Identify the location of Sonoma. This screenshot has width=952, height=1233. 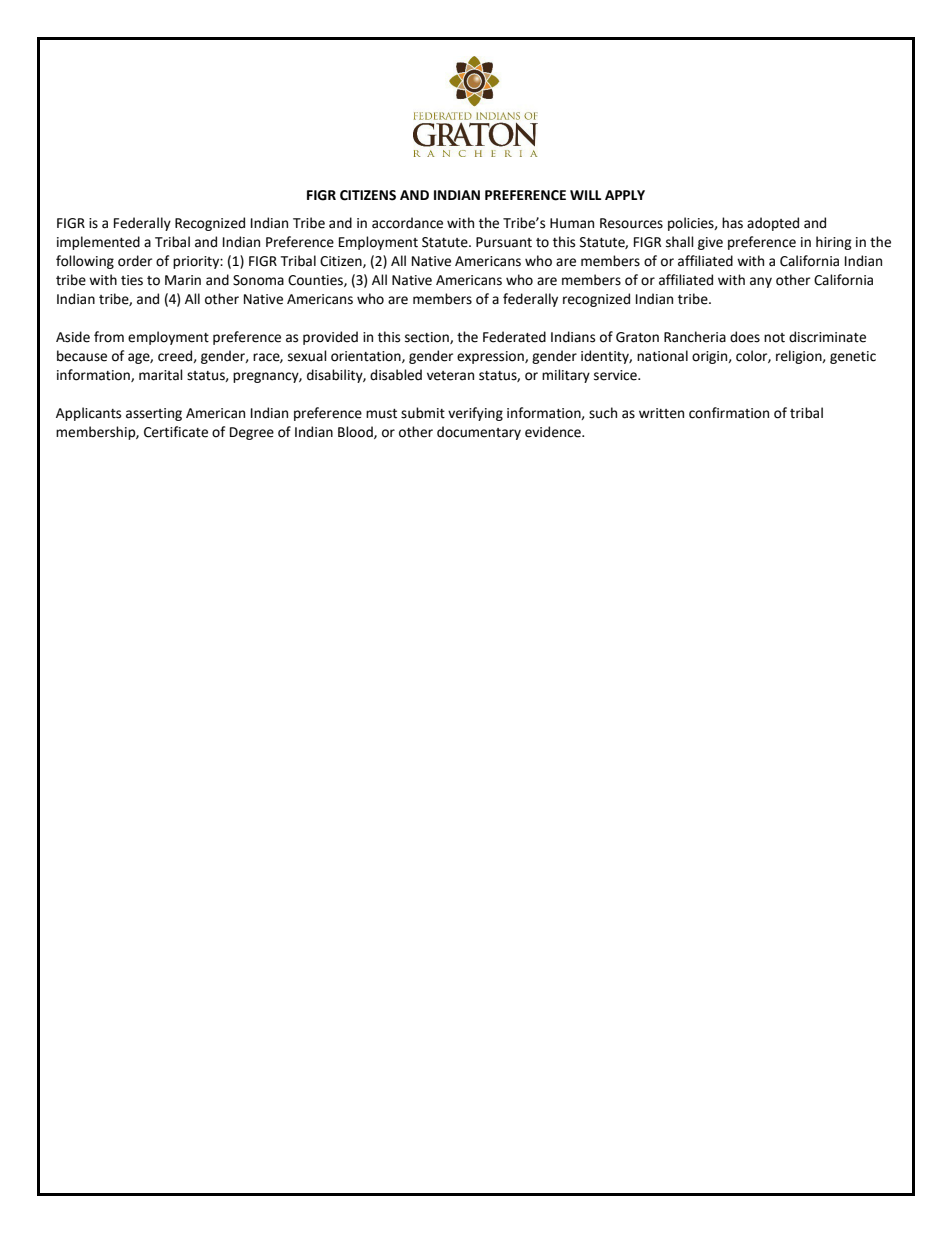
(258, 280).
